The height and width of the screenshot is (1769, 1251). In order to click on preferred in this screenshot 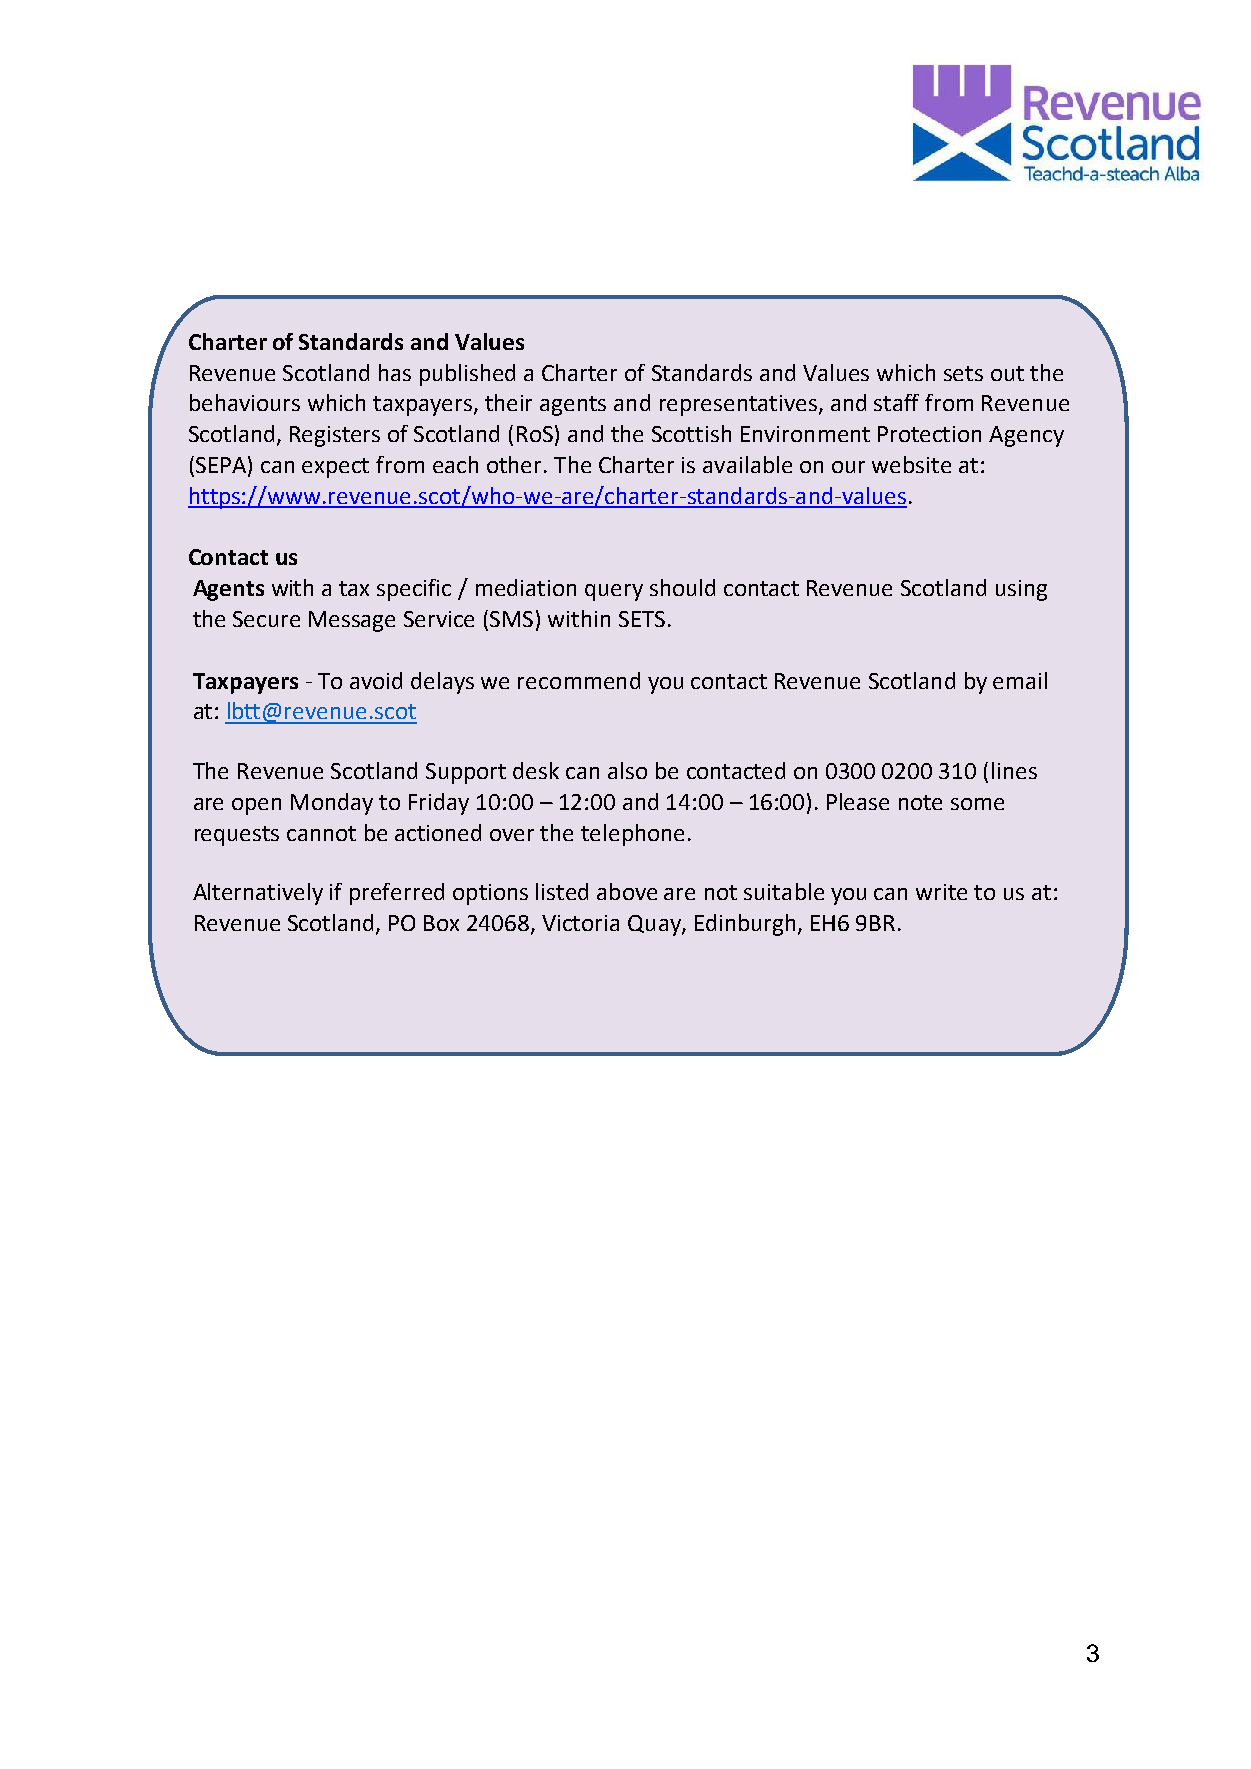, I will do `click(397, 894)`.
